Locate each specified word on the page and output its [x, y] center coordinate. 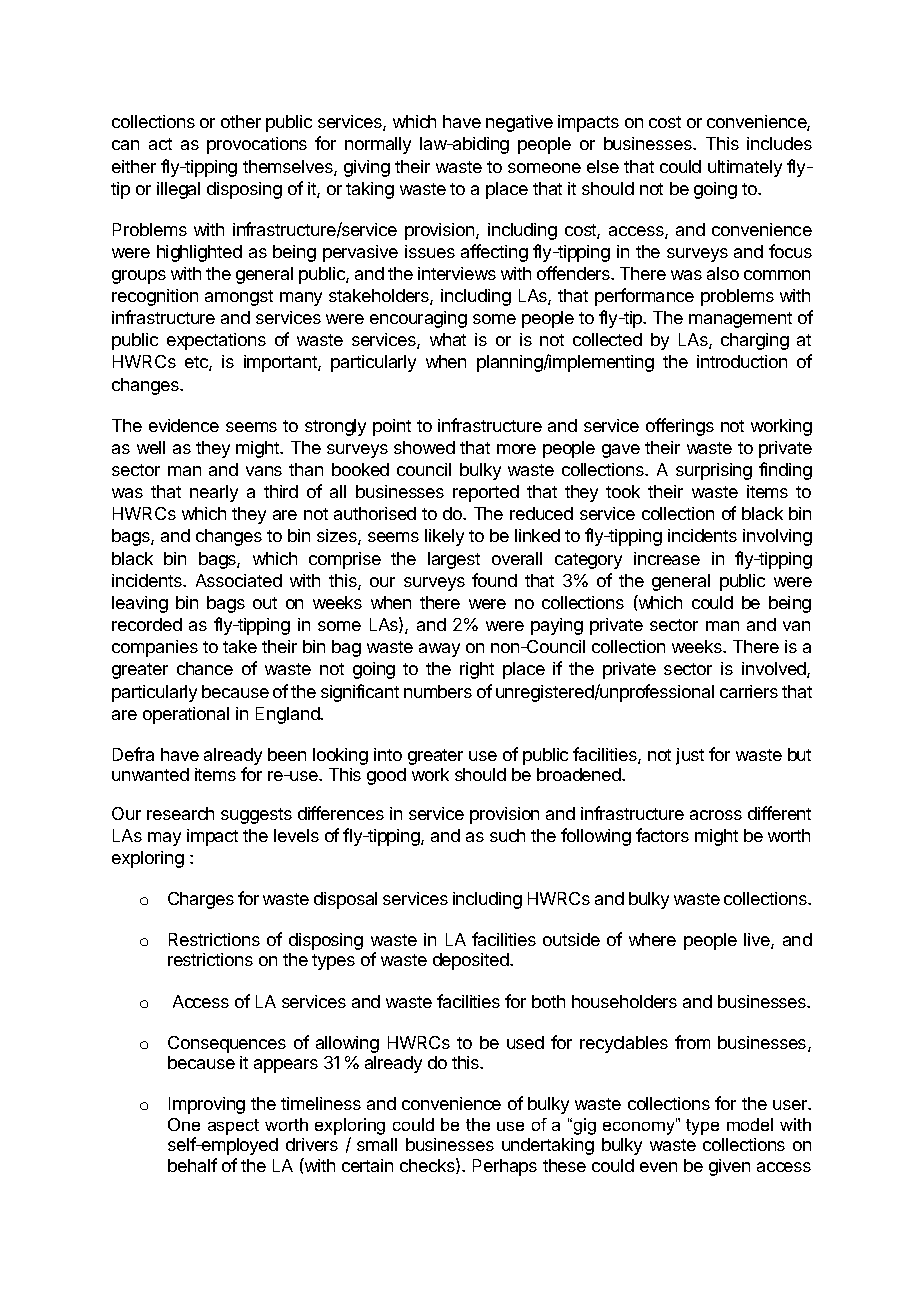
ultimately [745, 168]
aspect [233, 1127]
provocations [257, 145]
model [750, 1124]
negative [519, 123]
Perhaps [505, 1167]
